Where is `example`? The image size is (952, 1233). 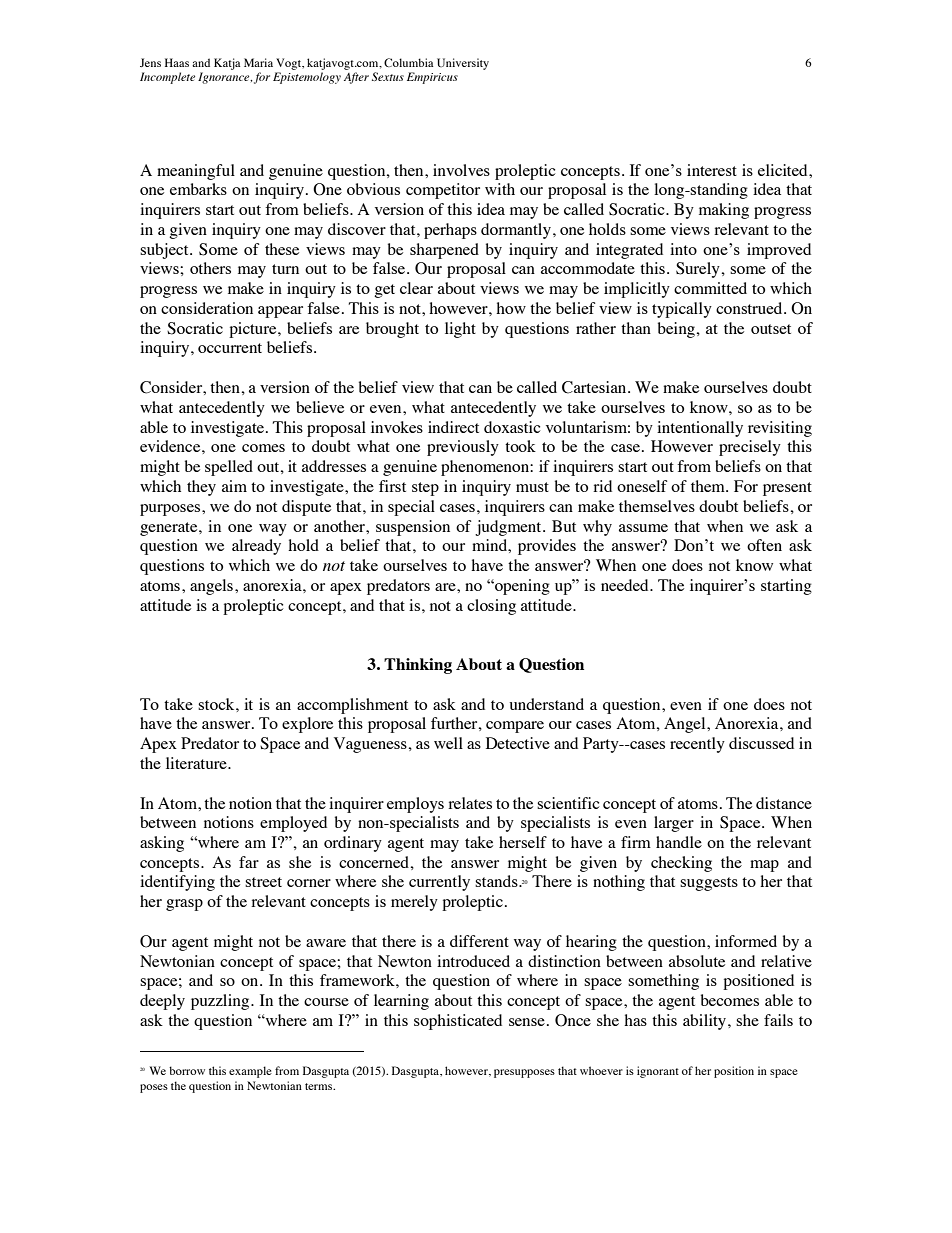
example is located at coordinates (250, 1072).
